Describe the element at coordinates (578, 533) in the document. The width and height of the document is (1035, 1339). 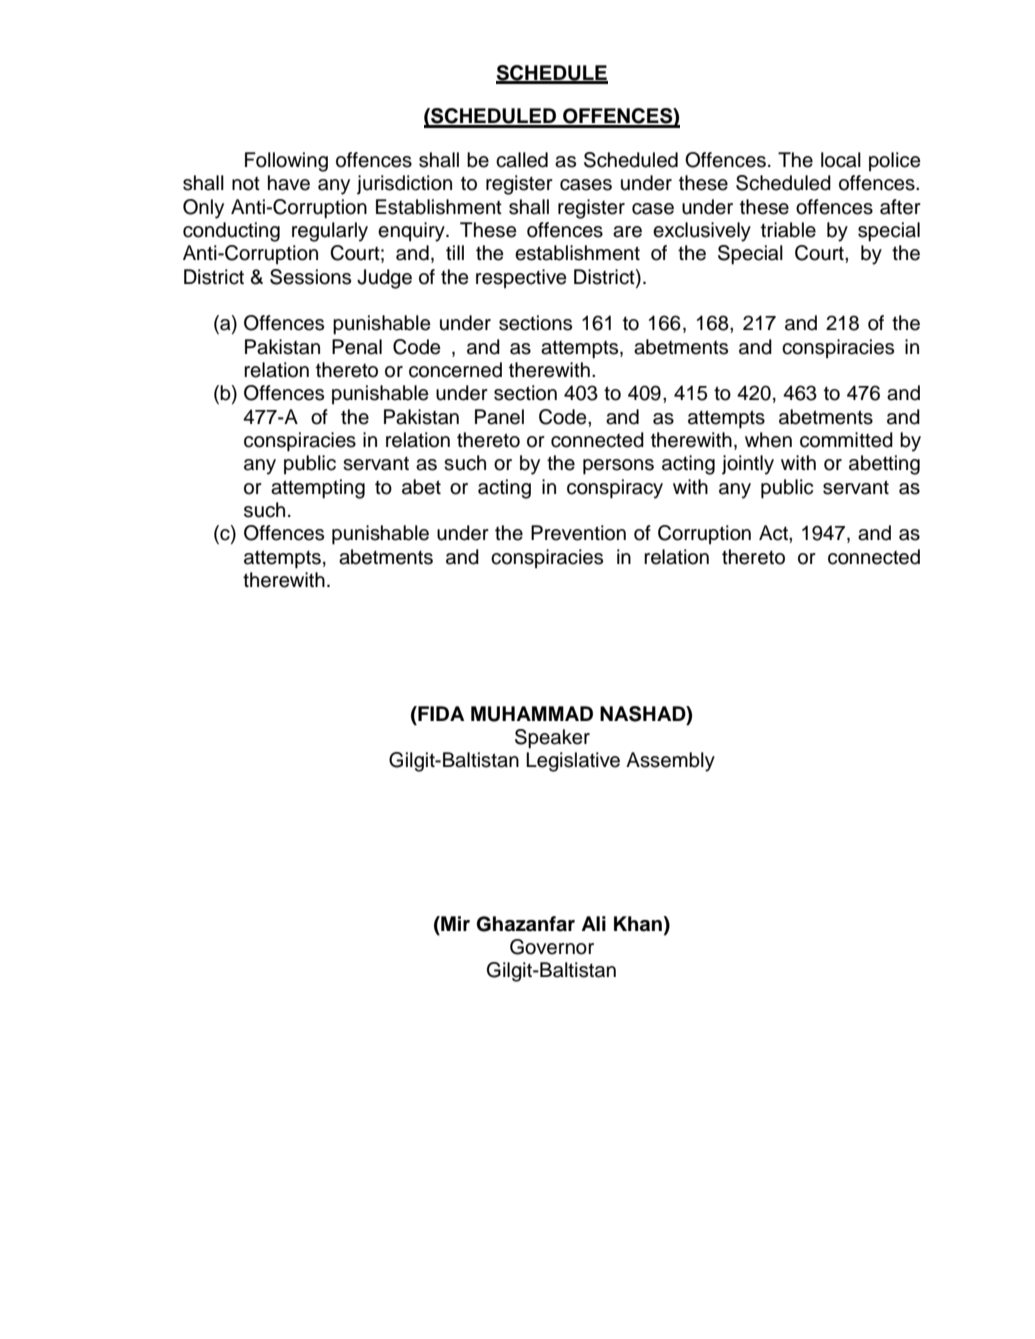
I see `Prevention` at that location.
